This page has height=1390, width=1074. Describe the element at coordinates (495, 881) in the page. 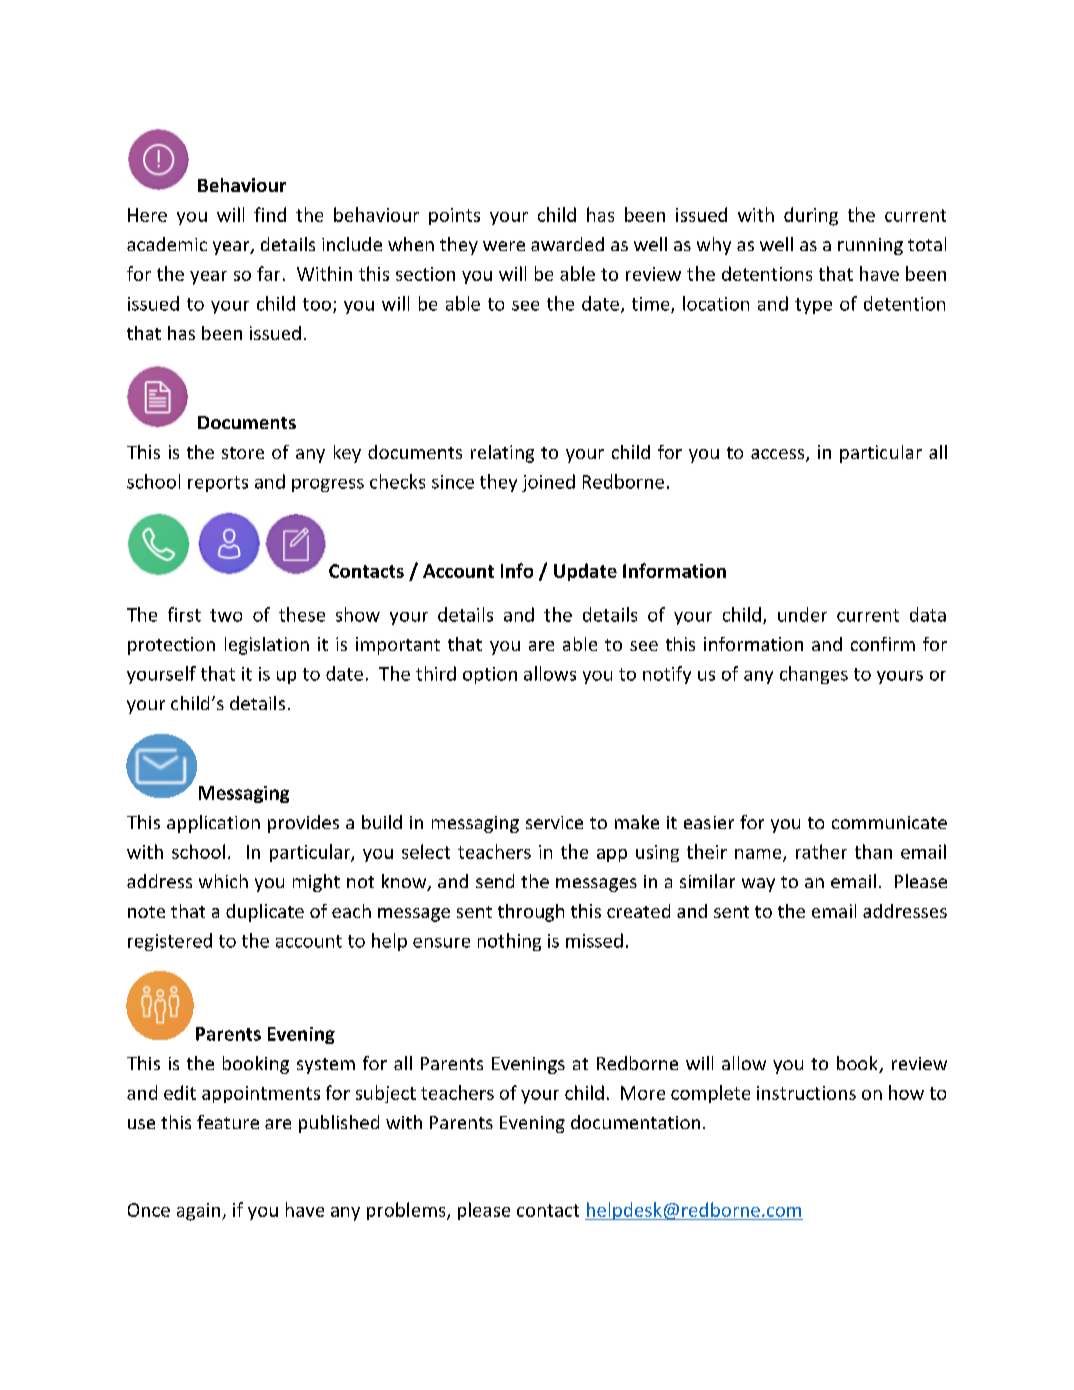

I see `send` at that location.
